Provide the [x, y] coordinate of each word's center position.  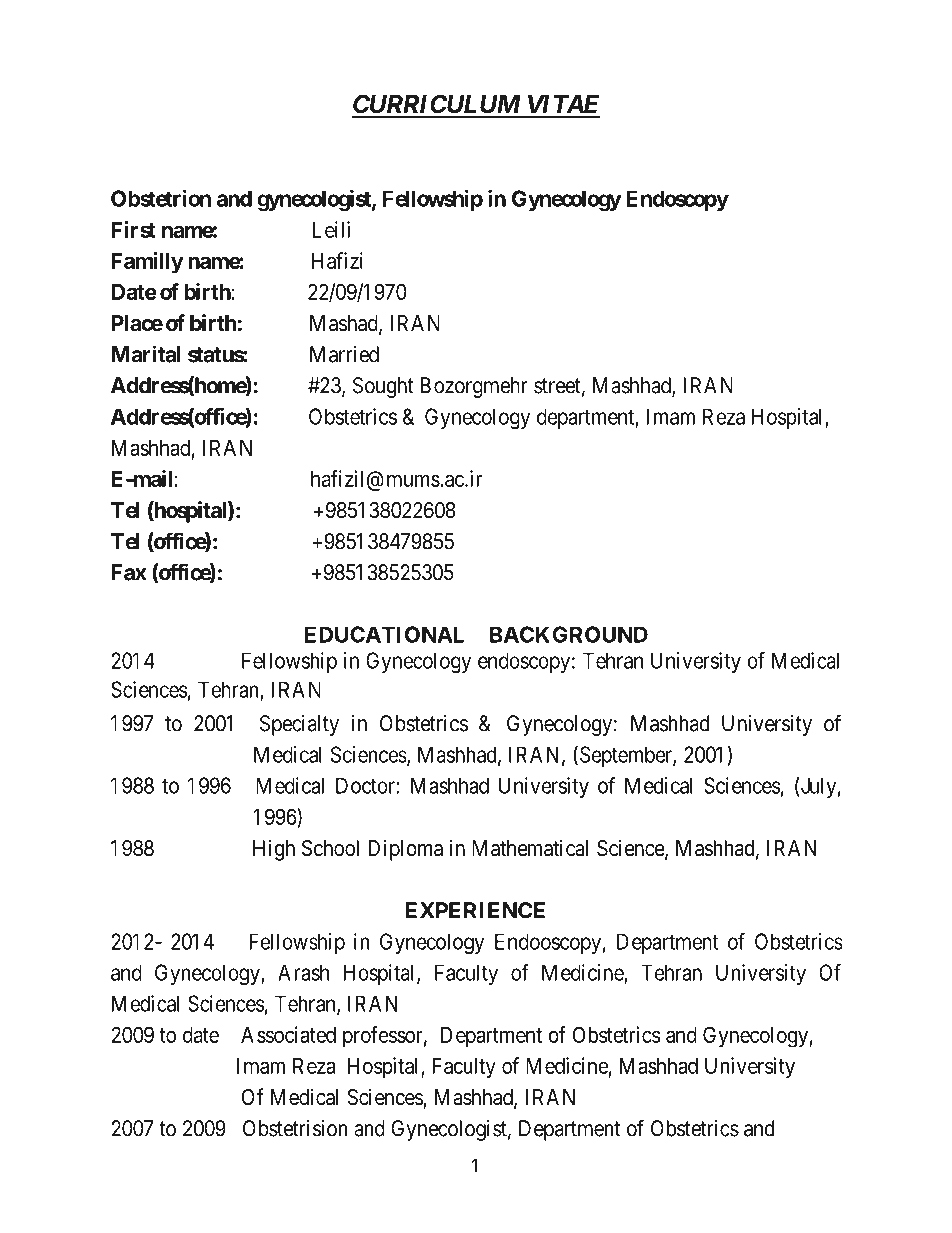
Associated [288, 1034]
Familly [147, 263]
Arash [303, 972]
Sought [383, 387]
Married [344, 354]
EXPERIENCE [475, 910]
